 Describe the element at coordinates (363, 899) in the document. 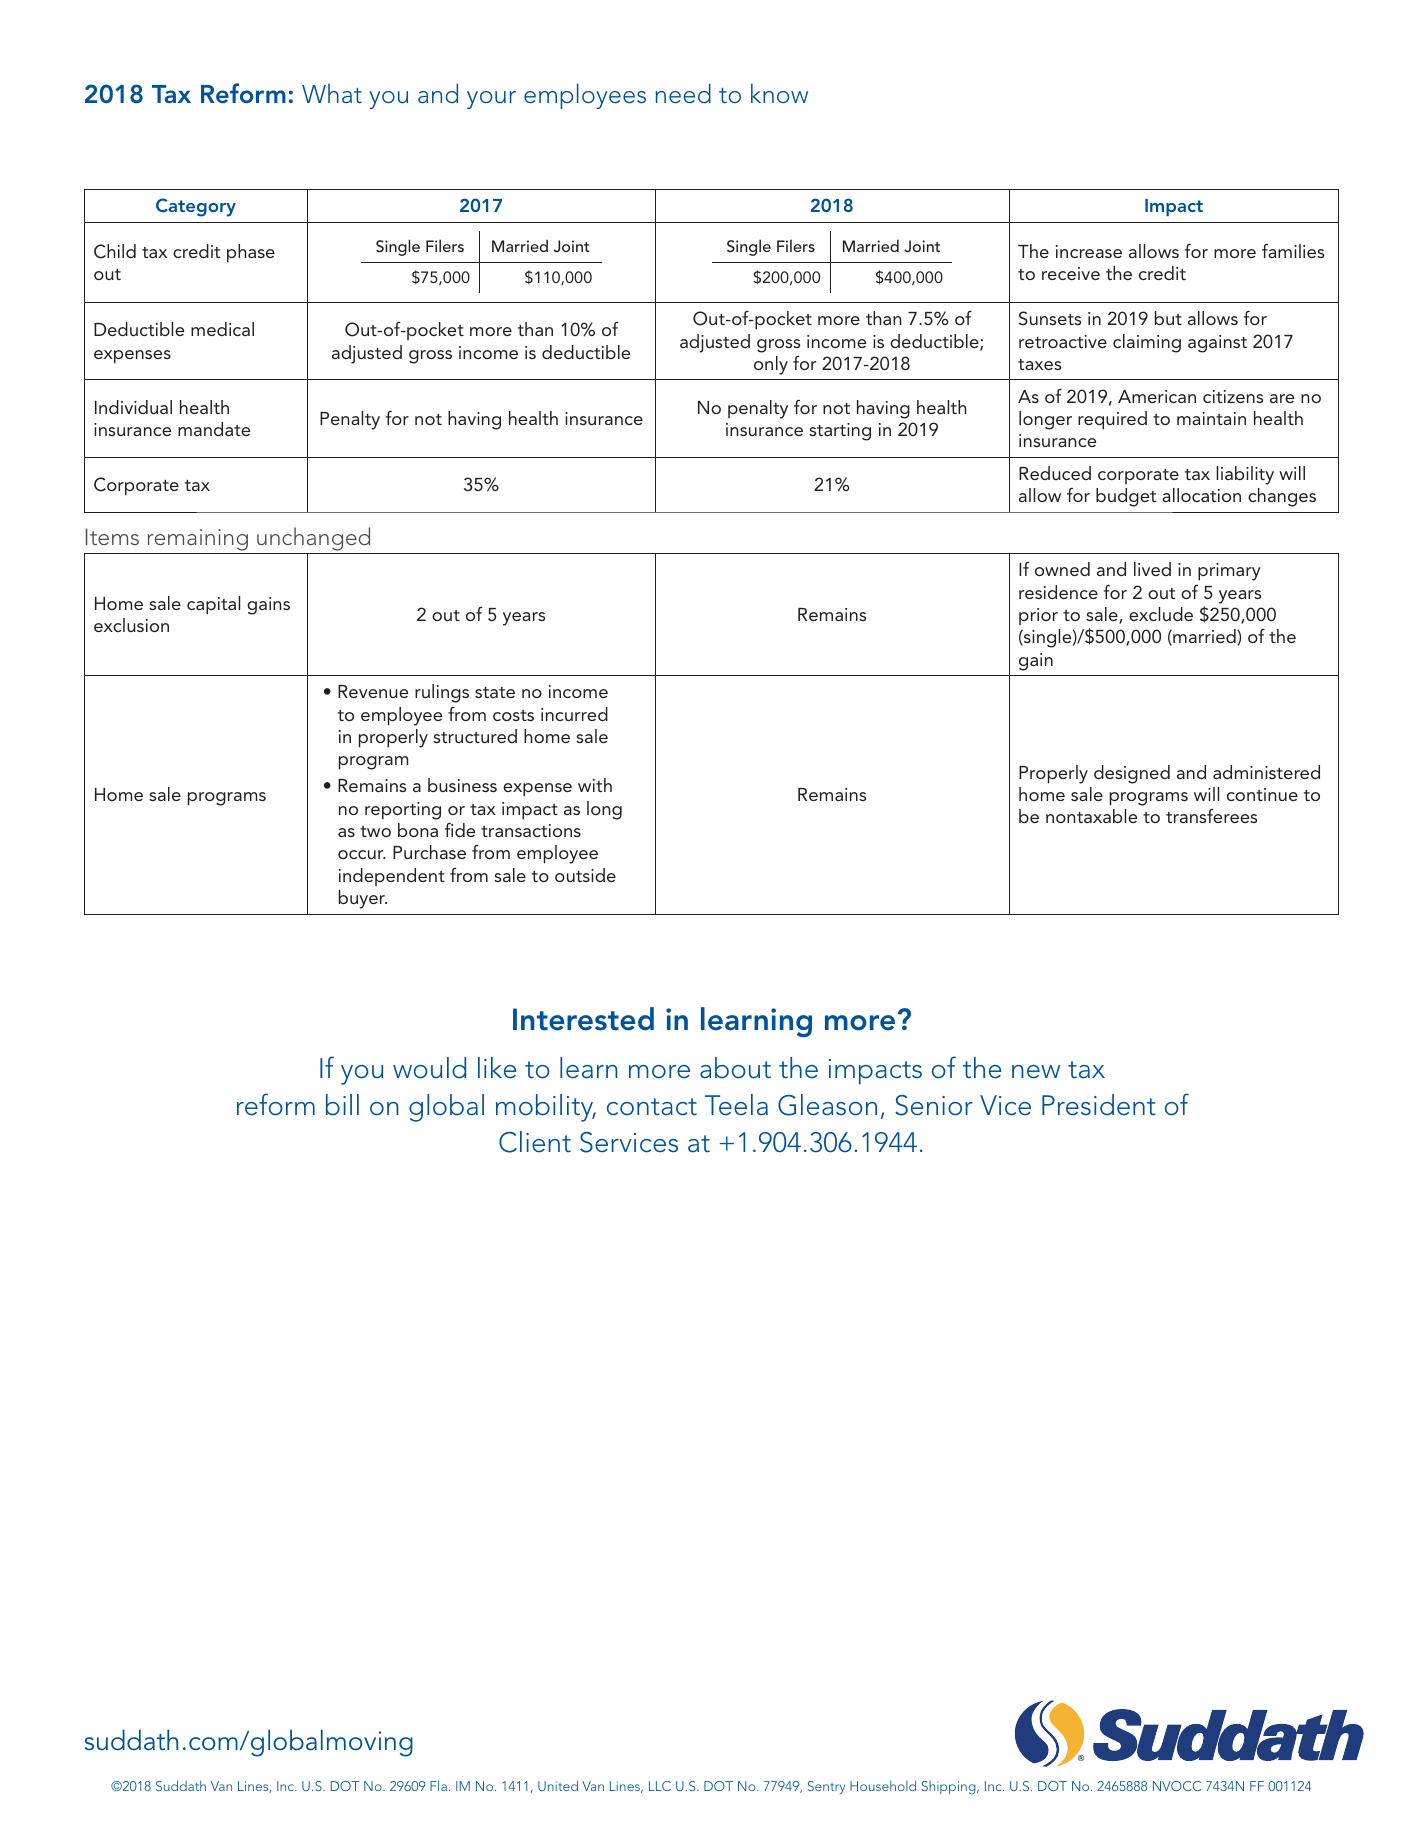

I see `buyer` at that location.
